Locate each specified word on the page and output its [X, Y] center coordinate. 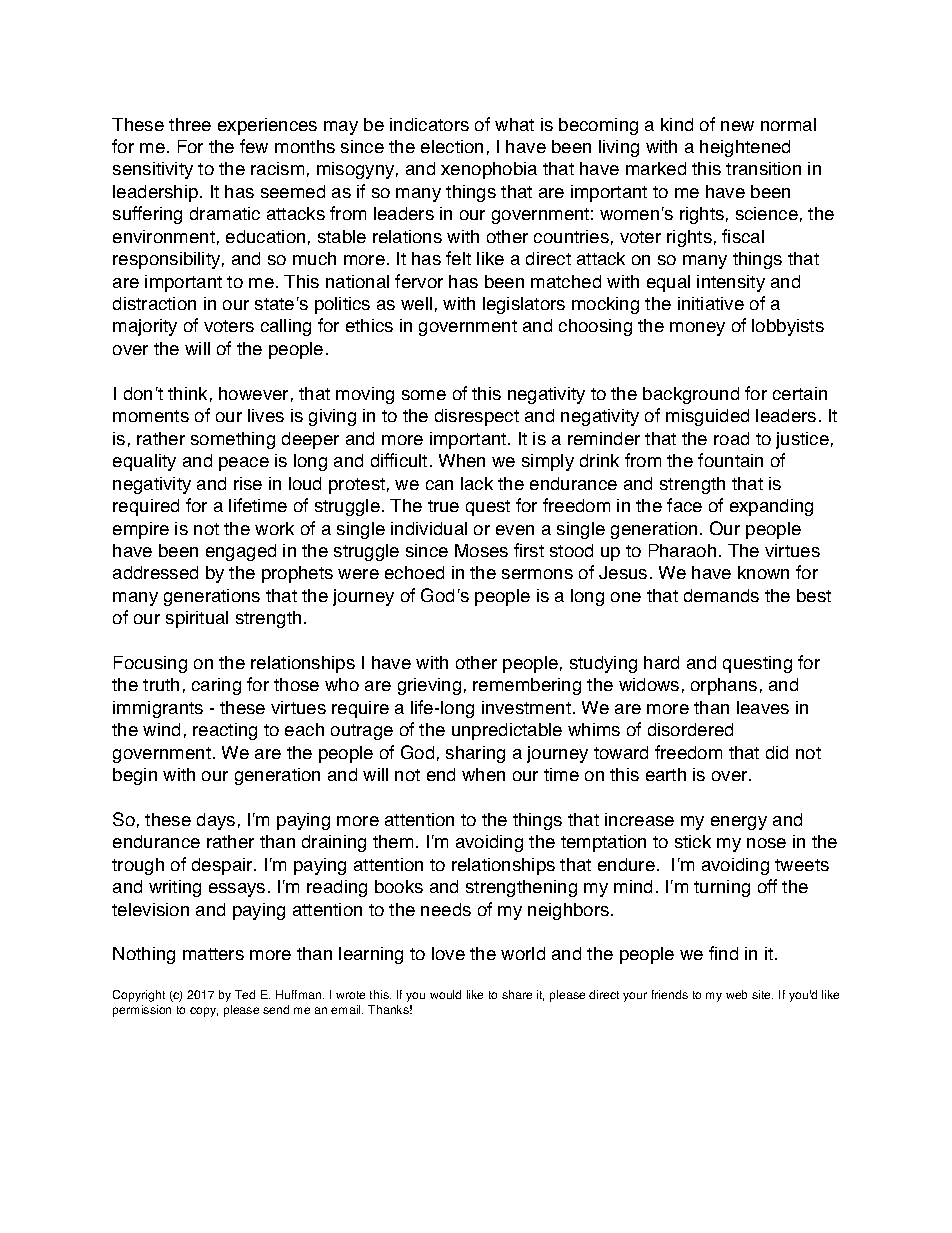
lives [266, 415]
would [445, 994]
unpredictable [507, 731]
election [452, 146]
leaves [763, 707]
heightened [745, 148]
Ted [245, 994]
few [254, 146]
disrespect [477, 417]
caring [216, 686]
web [736, 994]
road [731, 438]
